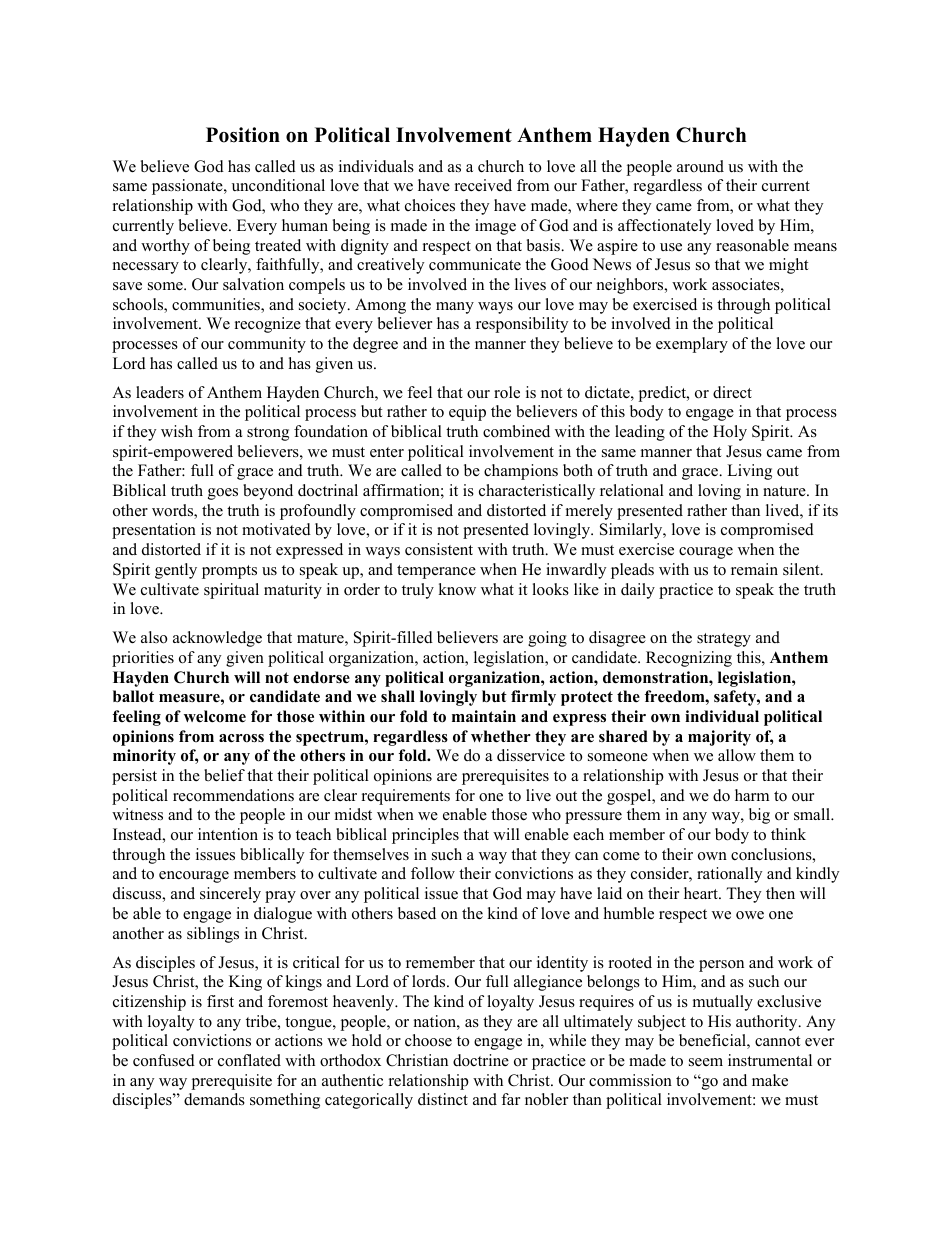 The image size is (952, 1233). What do you see at coordinates (481, 1060) in the screenshot?
I see `doctrine` at bounding box center [481, 1060].
